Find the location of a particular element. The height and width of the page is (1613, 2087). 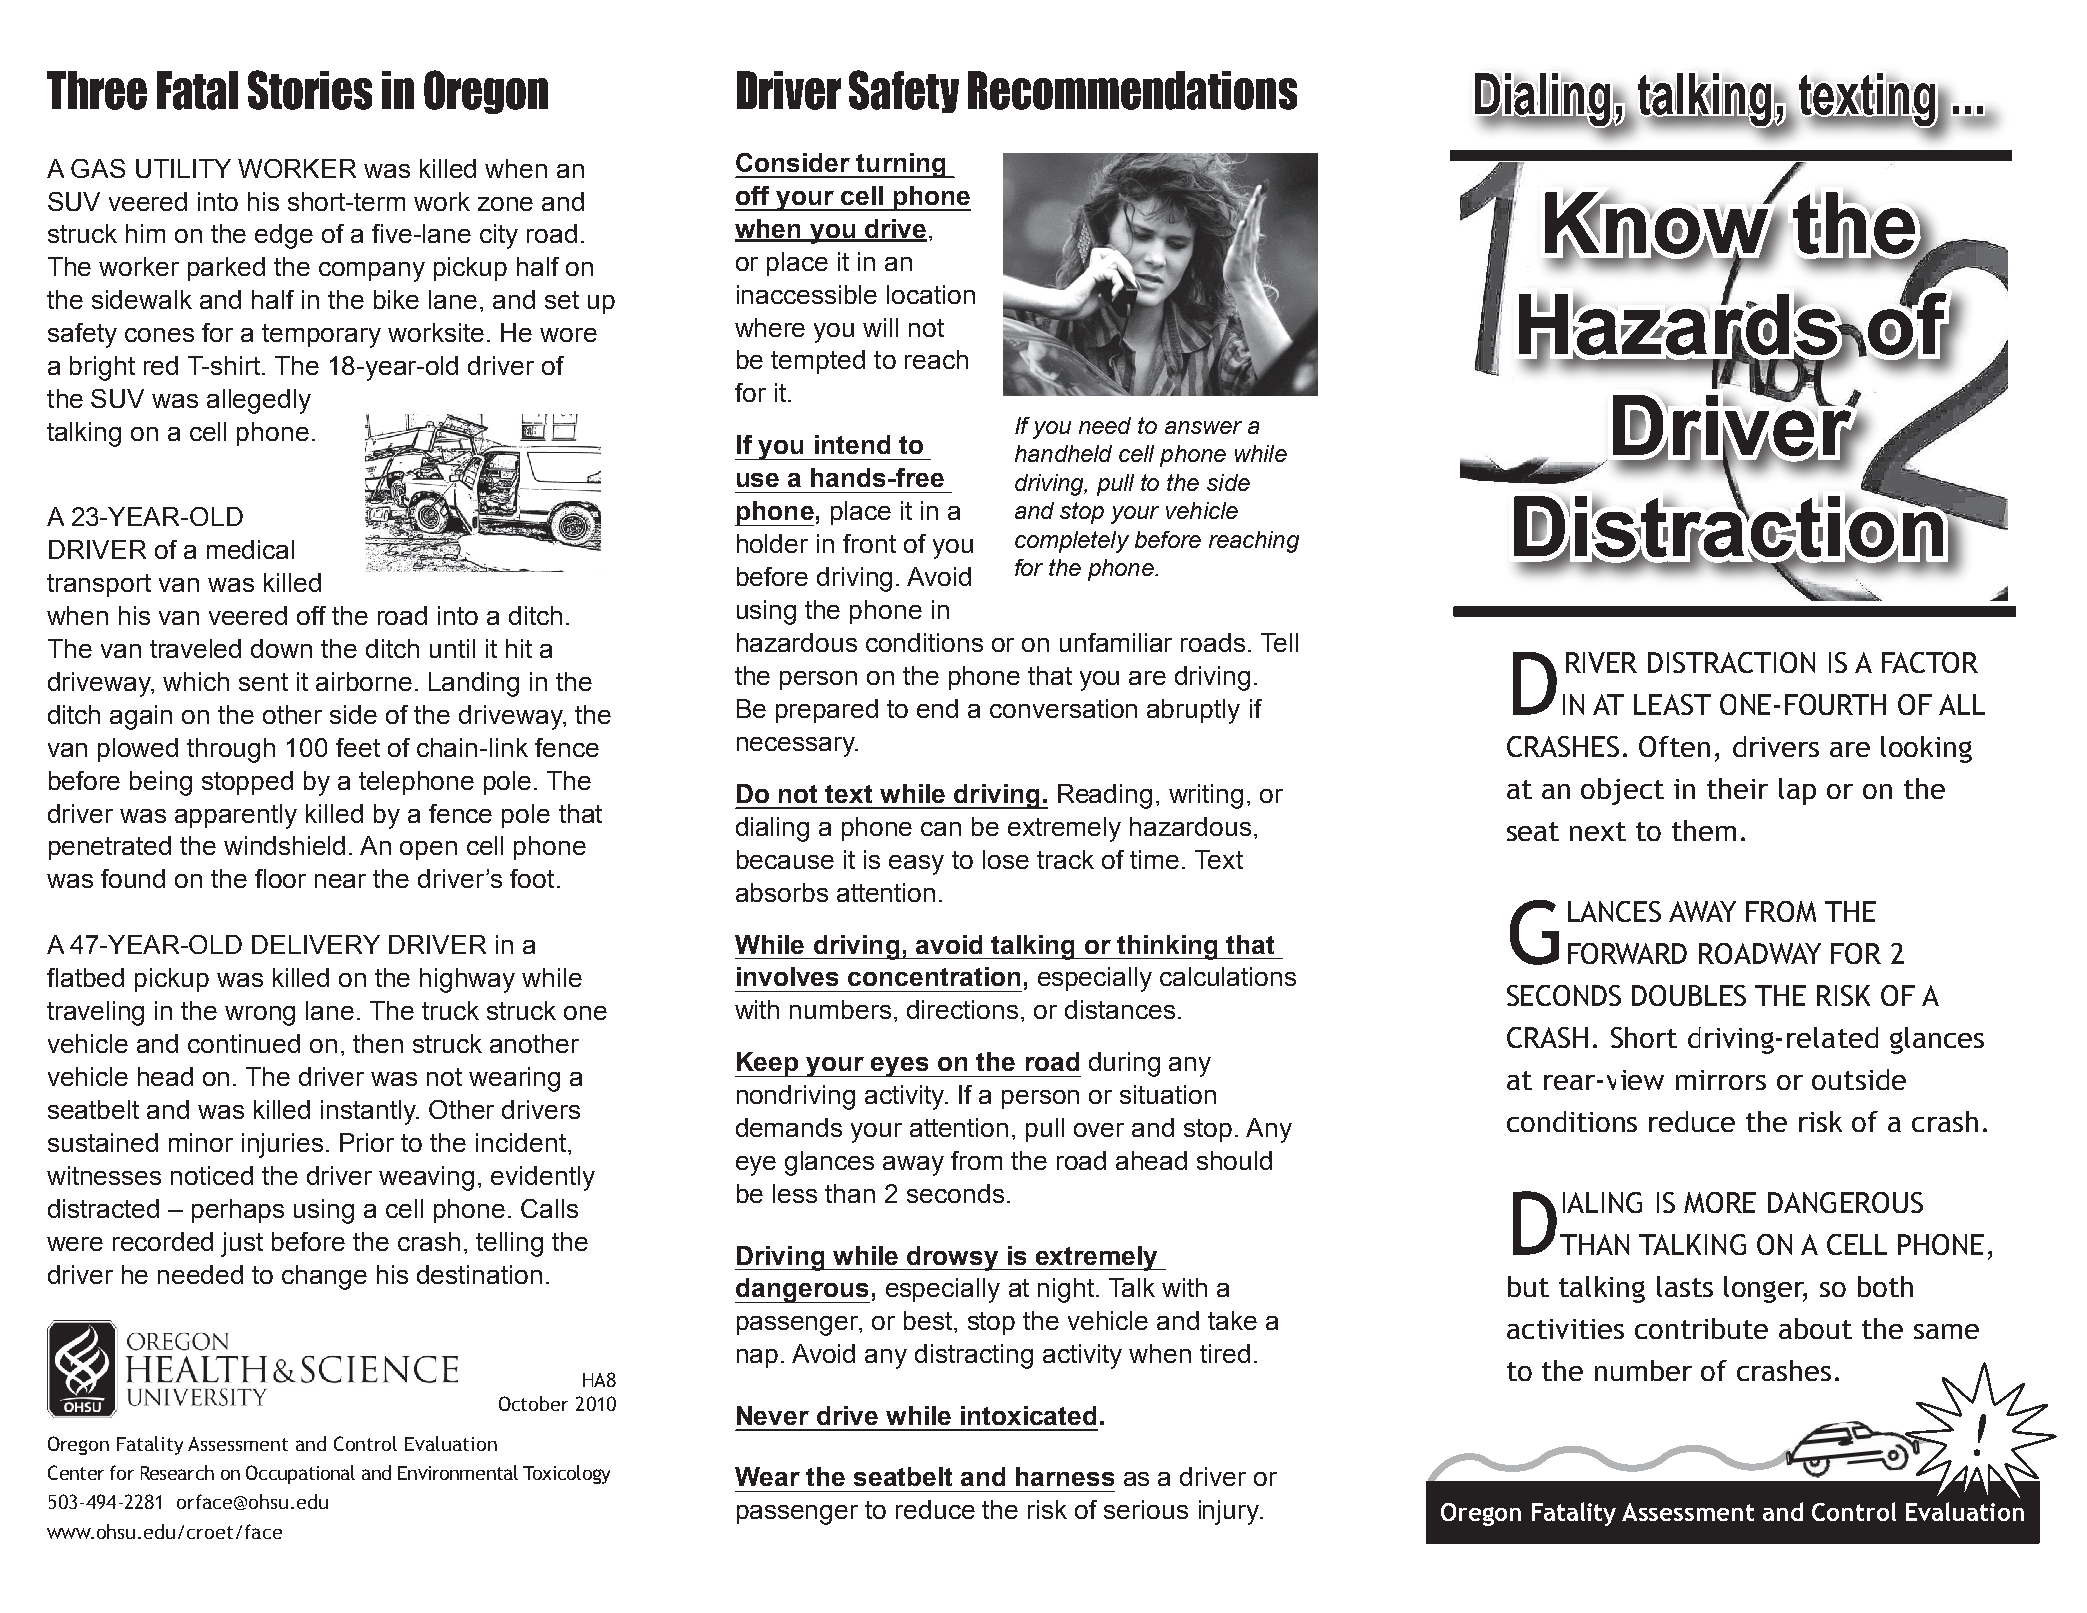

Stories is located at coordinates (310, 90).
